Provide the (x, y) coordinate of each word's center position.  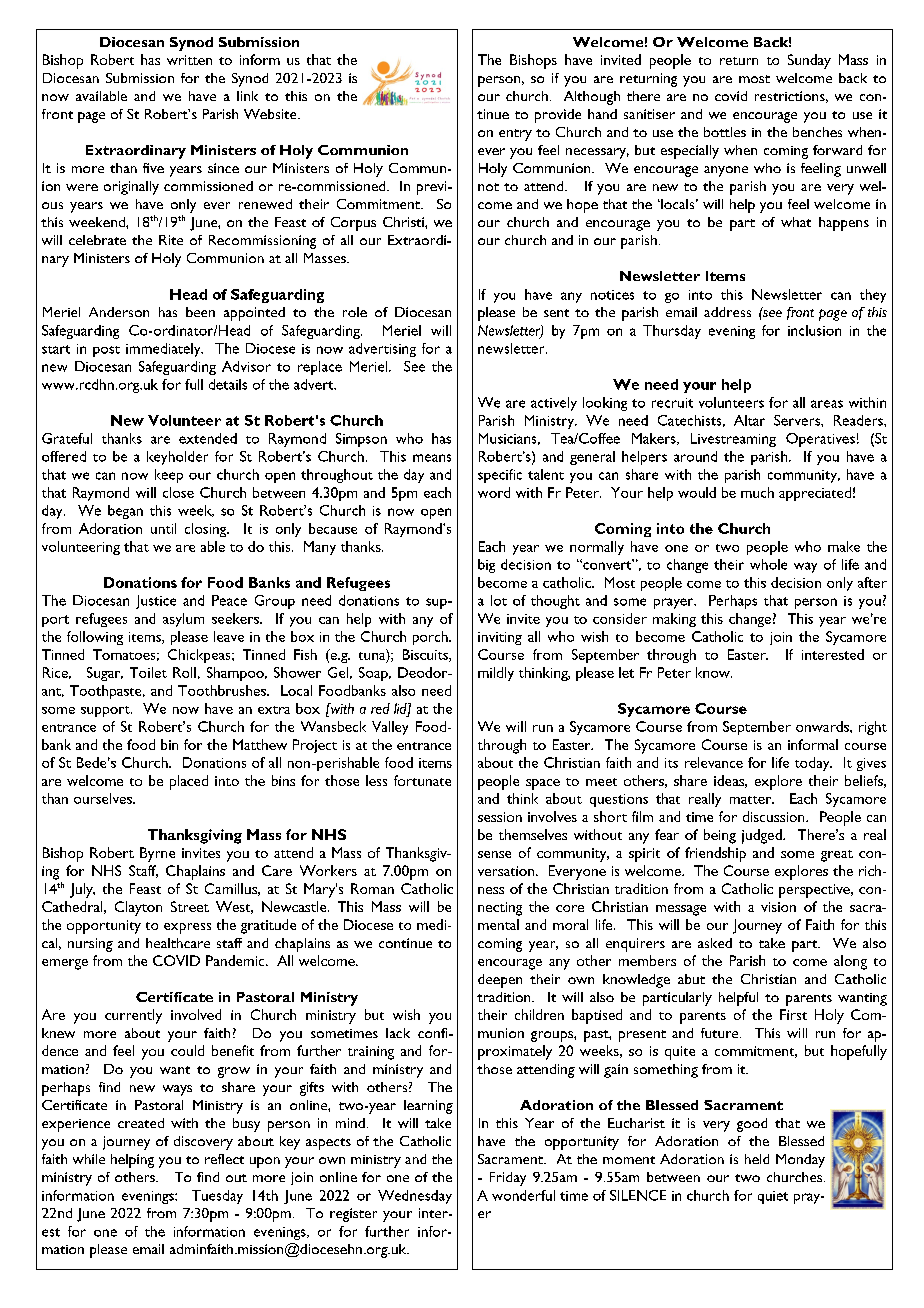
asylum (183, 620)
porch (431, 638)
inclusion (814, 330)
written (189, 60)
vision (778, 907)
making (674, 620)
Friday (508, 1179)
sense (494, 854)
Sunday (809, 61)
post (106, 351)
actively (554, 404)
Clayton (138, 908)
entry (515, 135)
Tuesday (217, 1197)
